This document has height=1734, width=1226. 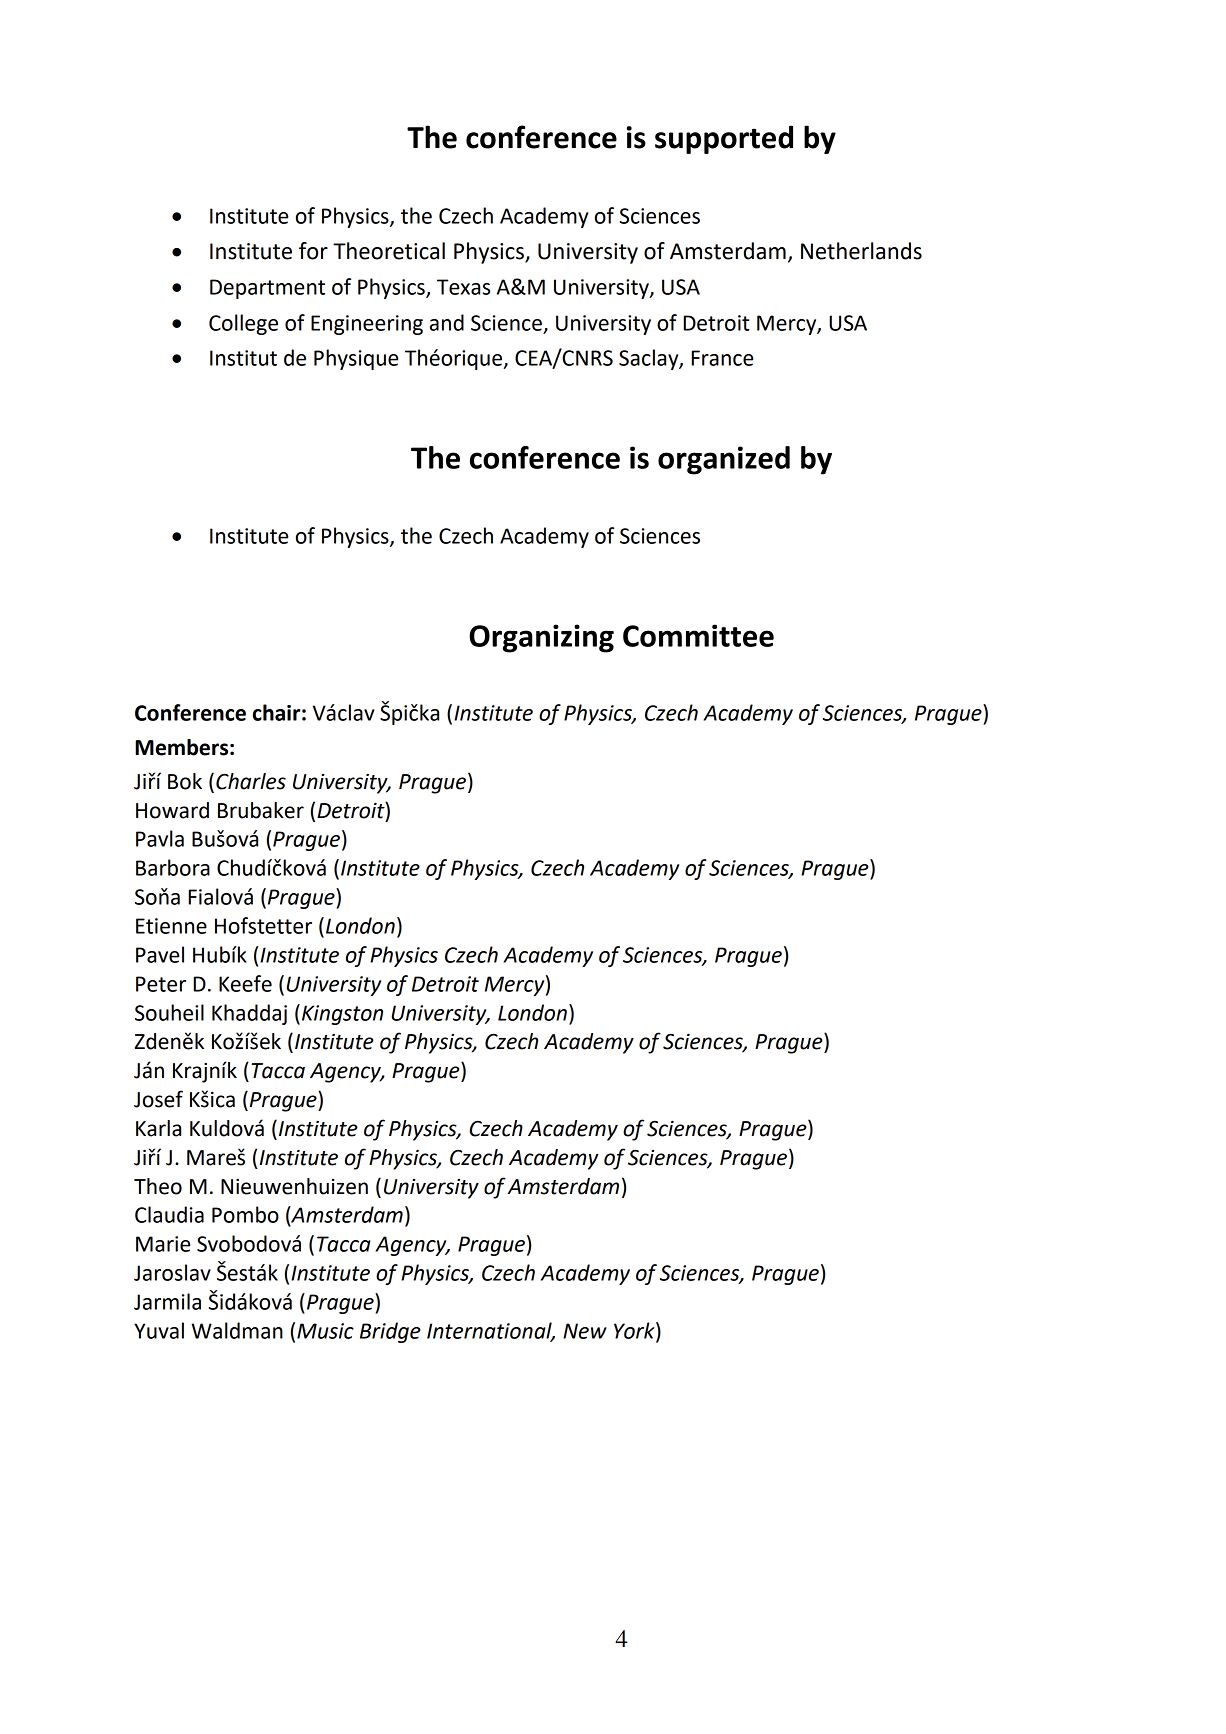 I want to click on Kingston, so click(x=342, y=1015).
